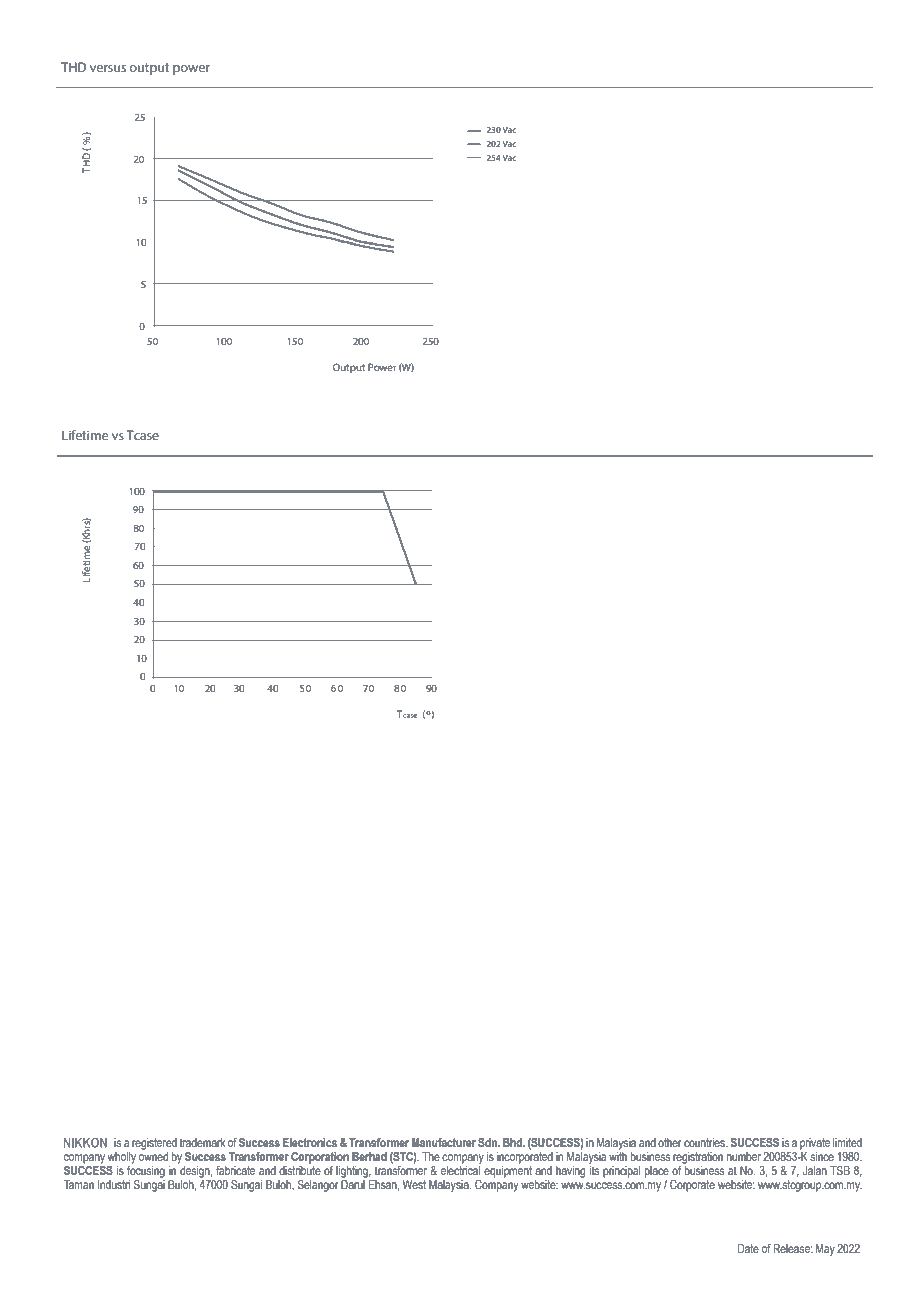  Describe the element at coordinates (203, 1142) in the image. I see `trademark` at that location.
